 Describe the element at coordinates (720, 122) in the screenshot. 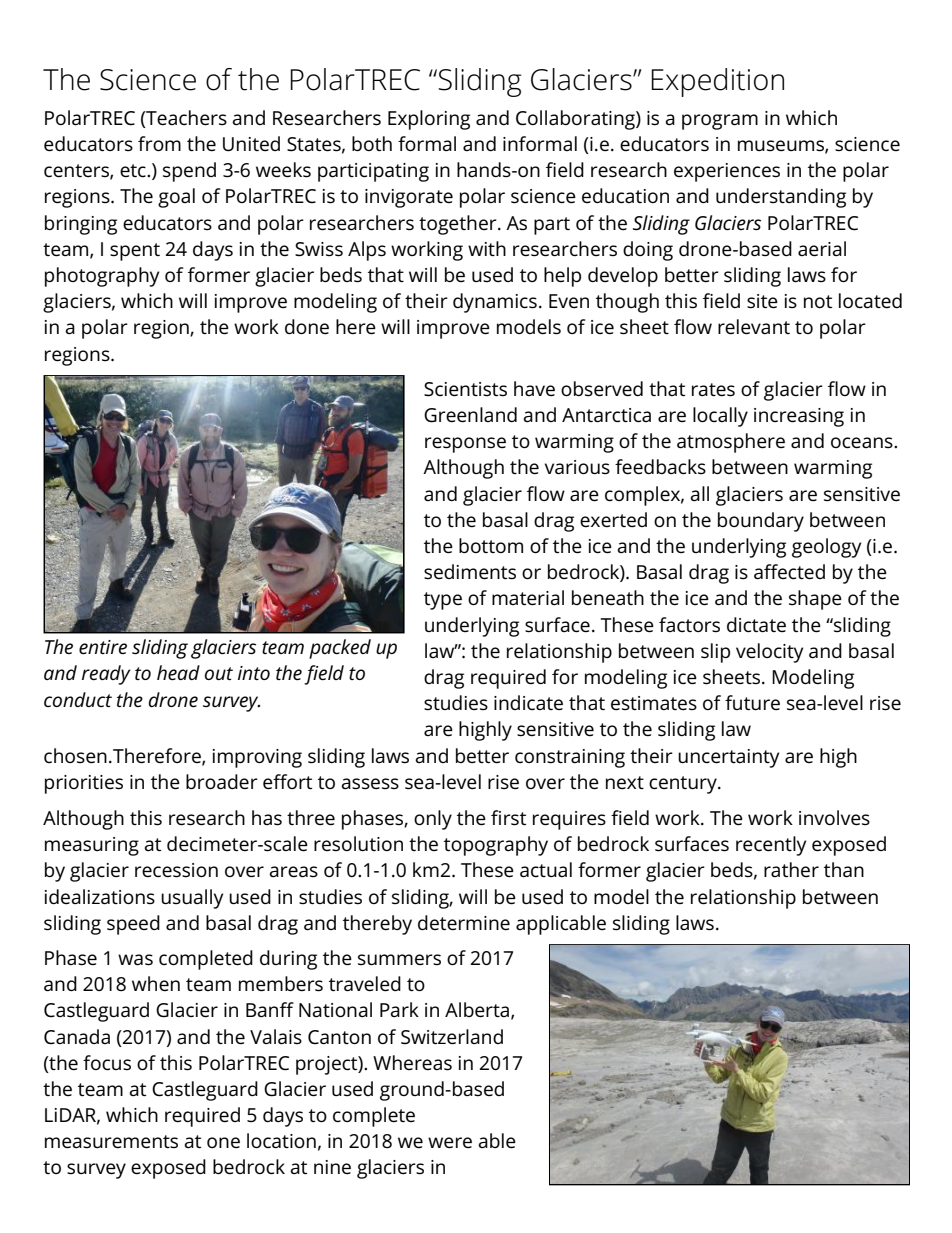

I see `program` at that location.
